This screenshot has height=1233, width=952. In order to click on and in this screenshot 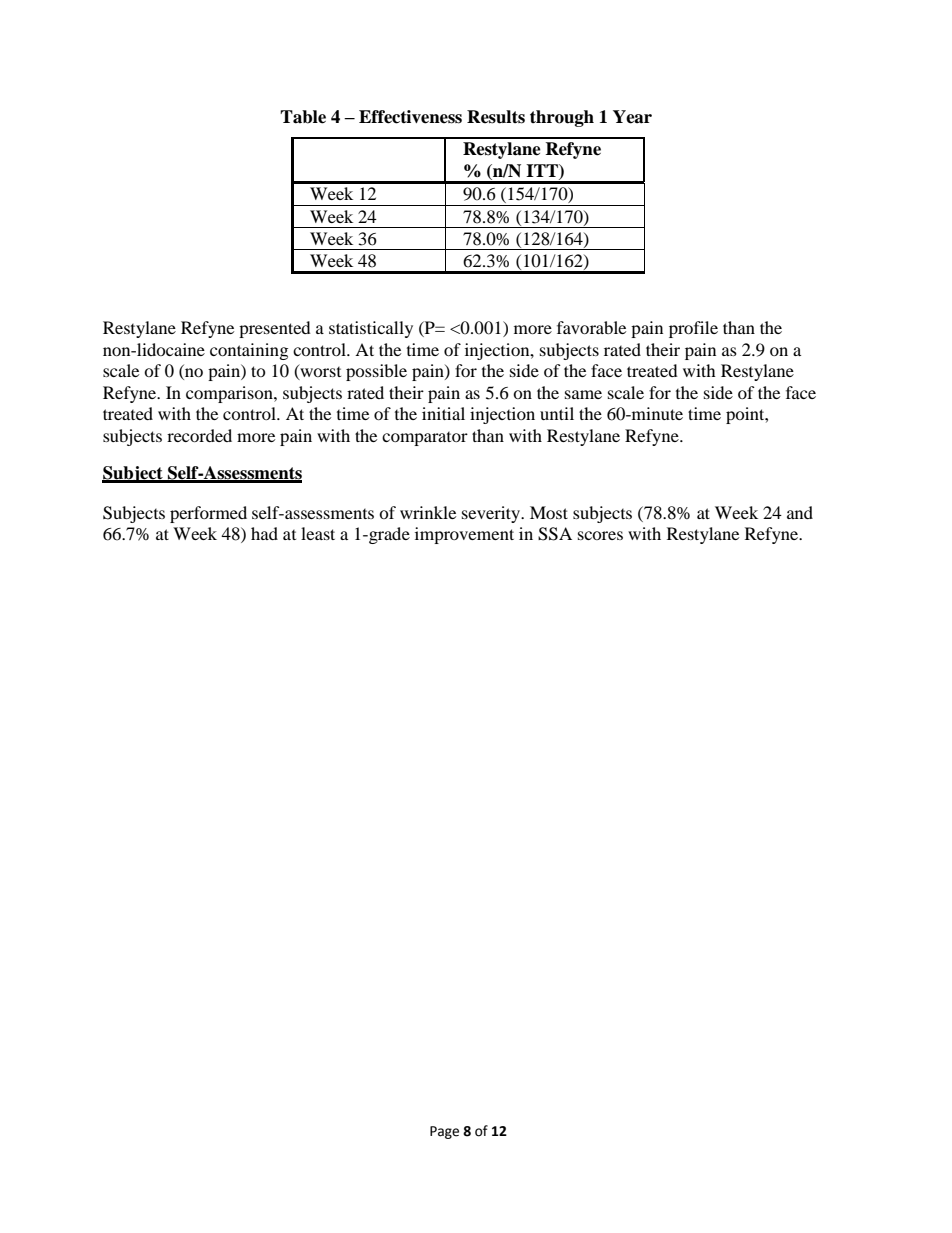, I will do `click(800, 512)`.
